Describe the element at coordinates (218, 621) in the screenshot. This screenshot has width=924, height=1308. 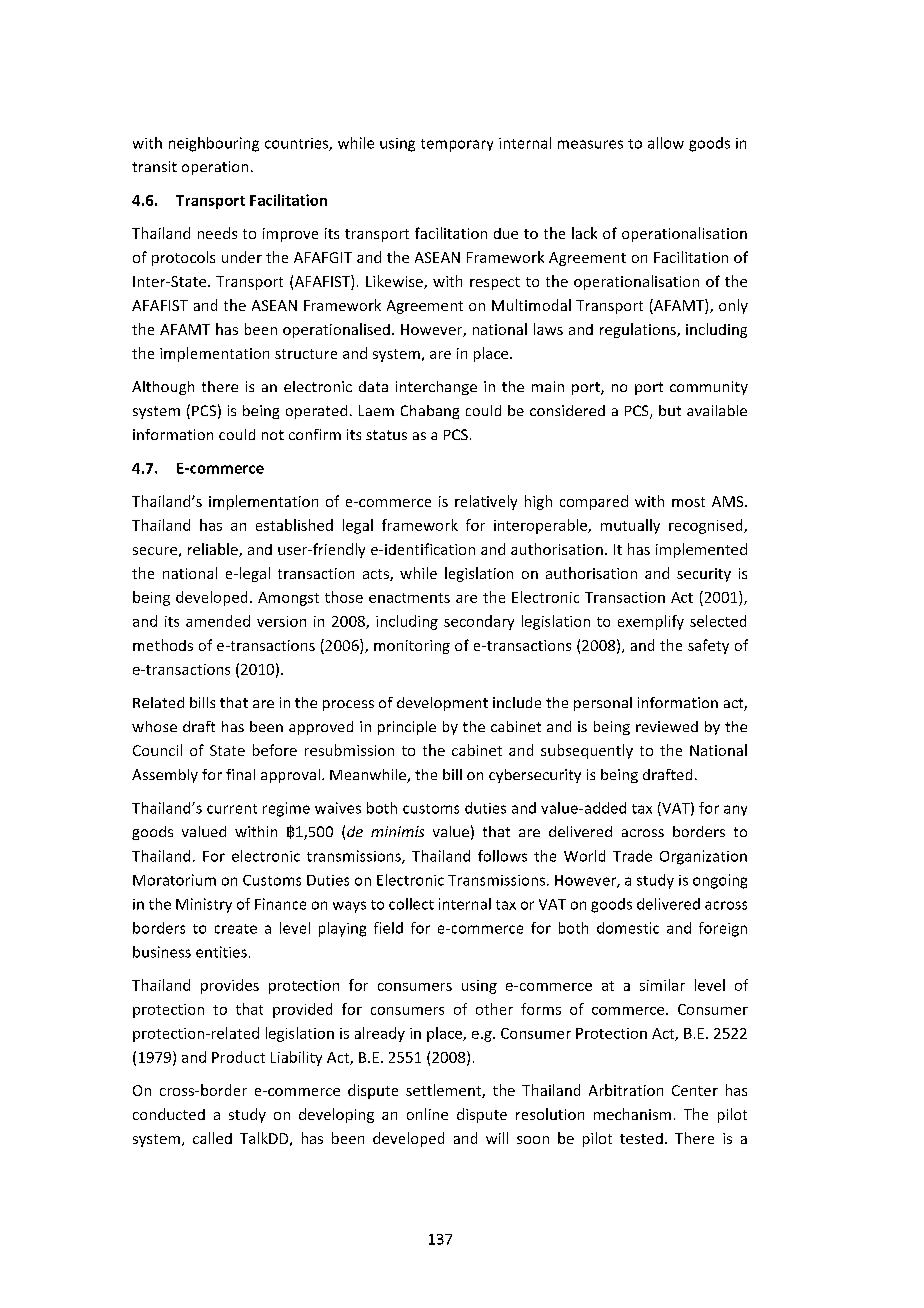
I see `amended` at that location.
